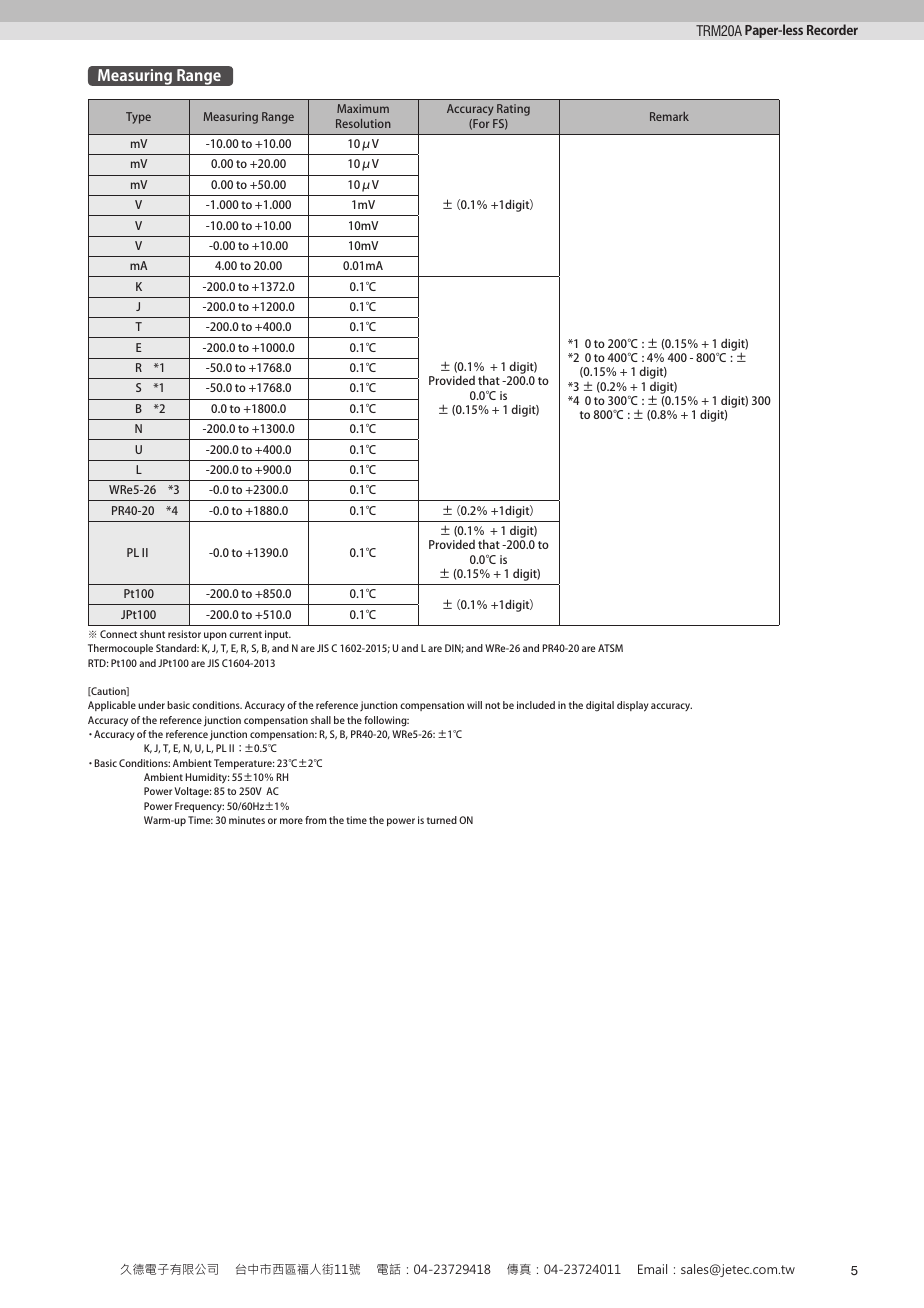 This page has height=1308, width=924. I want to click on Remark, so click(669, 116).
